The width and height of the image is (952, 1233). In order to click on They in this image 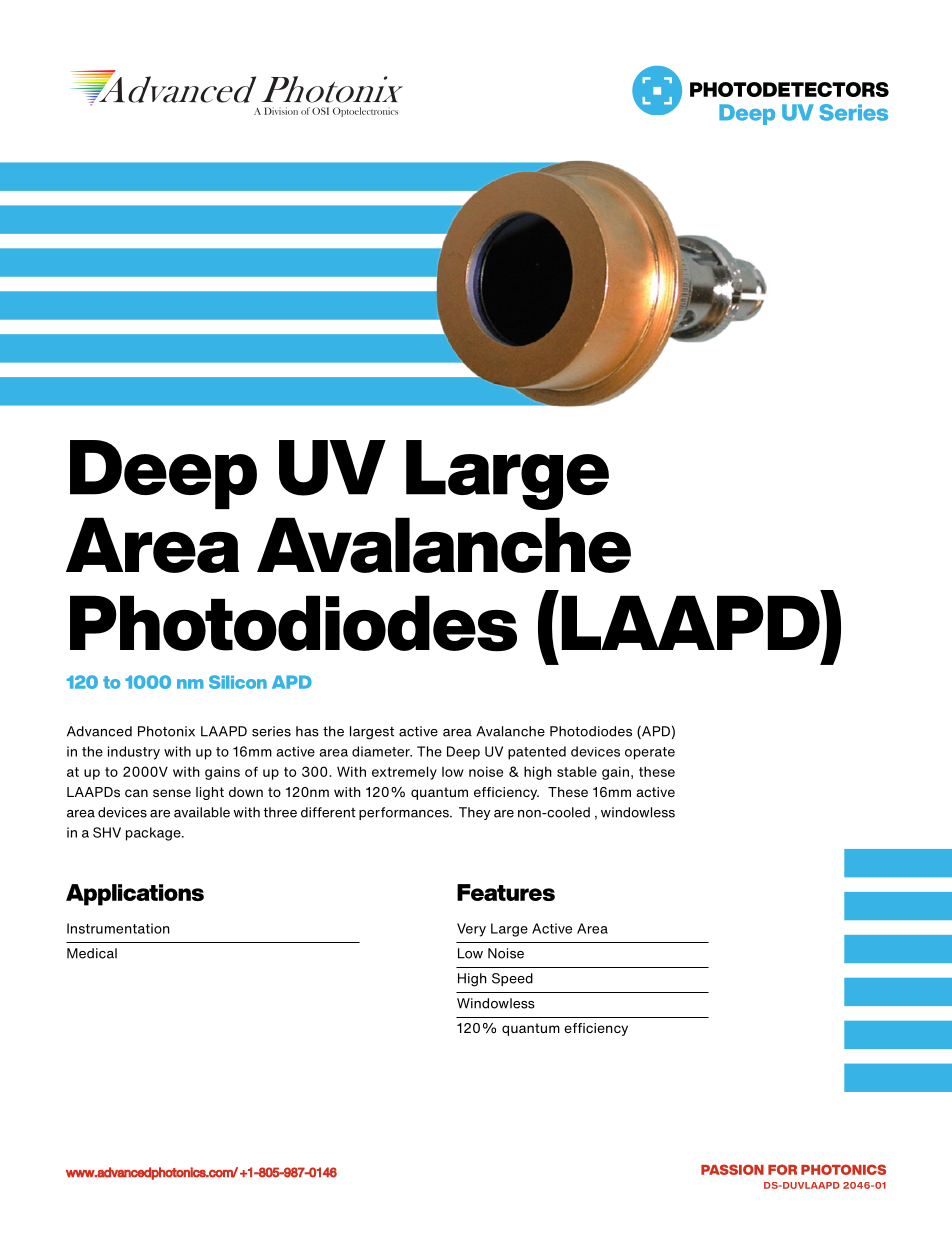, I will do `click(474, 813)`.
